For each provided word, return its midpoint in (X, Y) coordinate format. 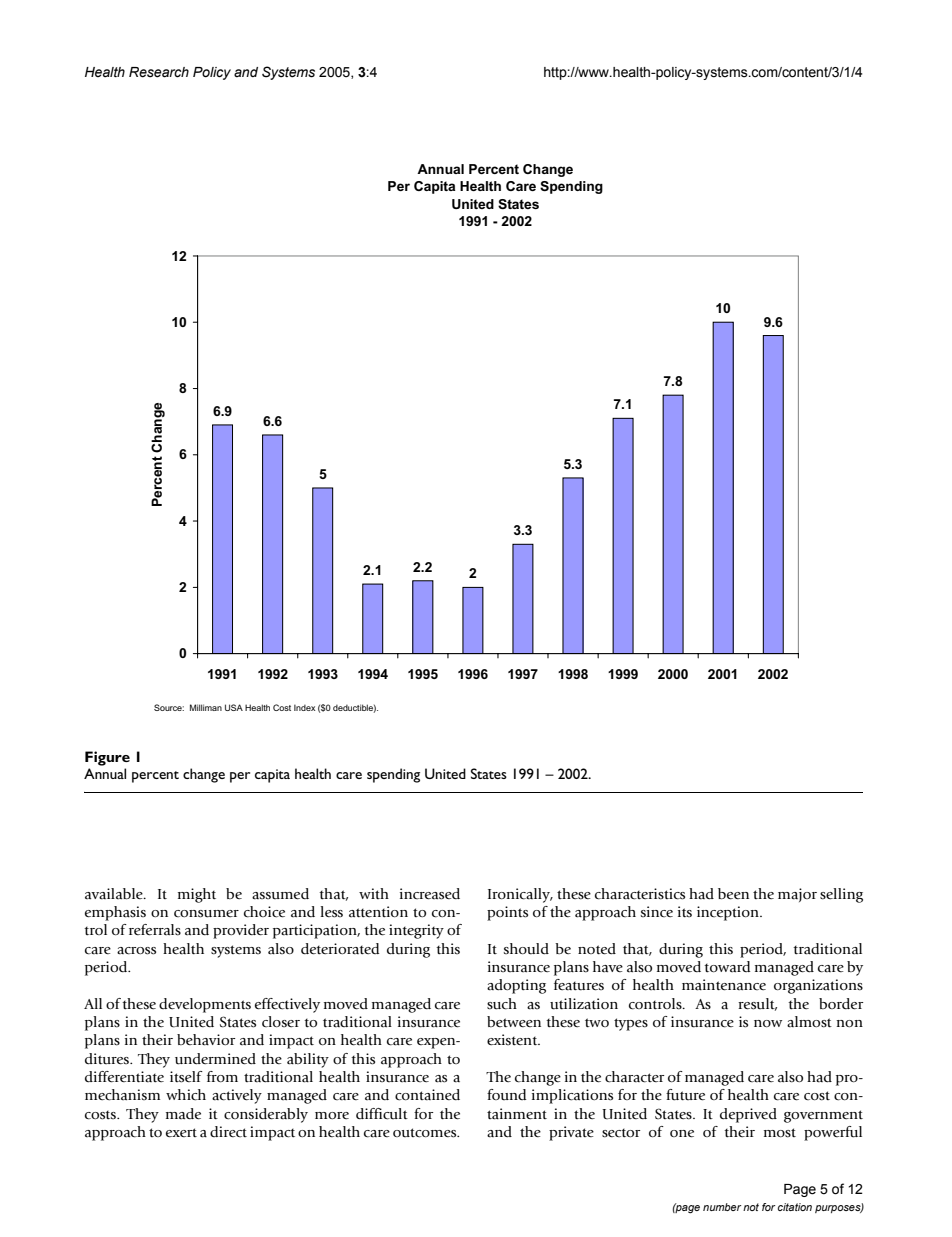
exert (181, 1133)
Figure (107, 758)
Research (159, 72)
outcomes (426, 1133)
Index (304, 707)
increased (430, 894)
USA (234, 707)
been (733, 894)
